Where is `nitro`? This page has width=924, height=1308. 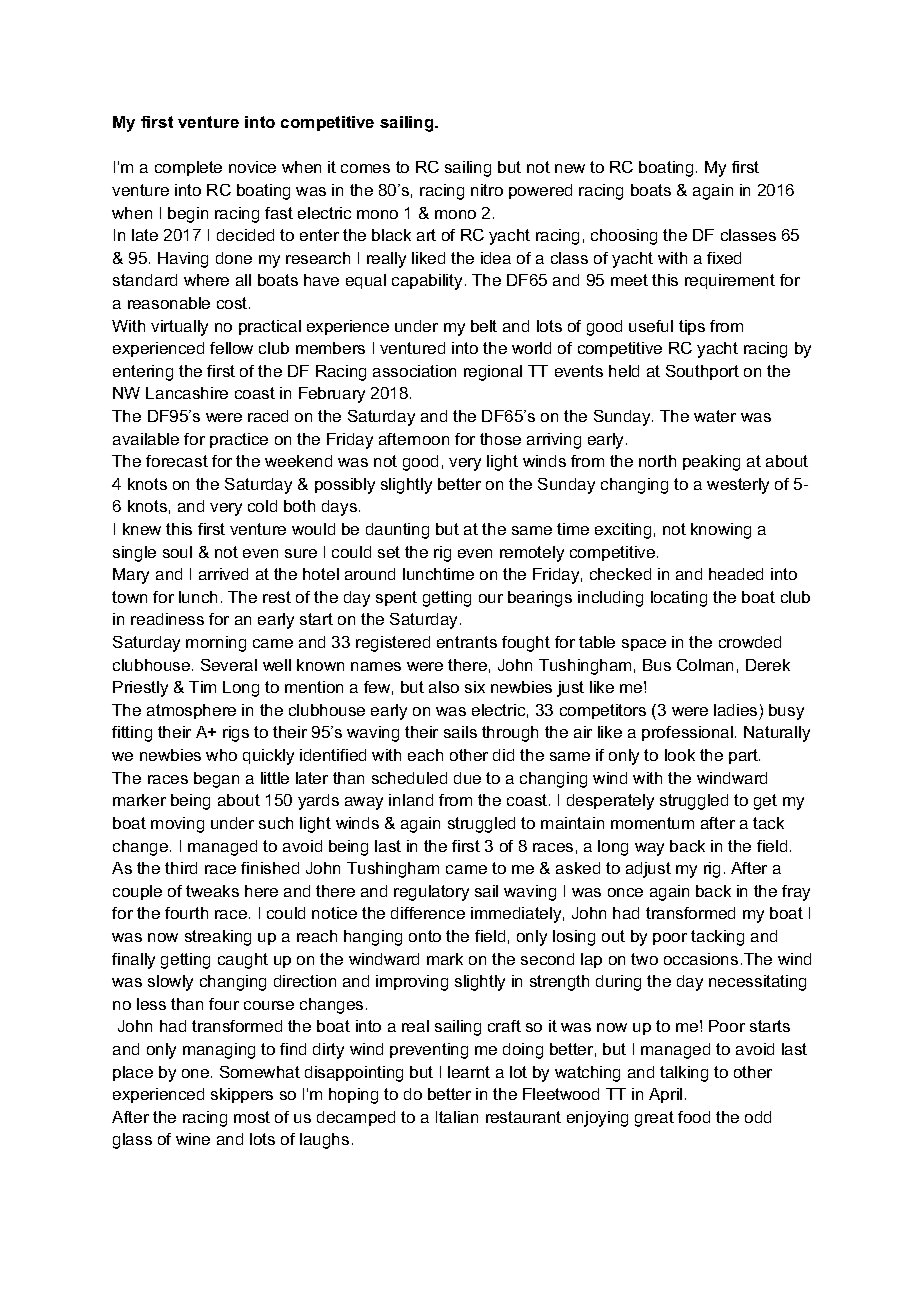 nitro is located at coordinates (487, 190).
